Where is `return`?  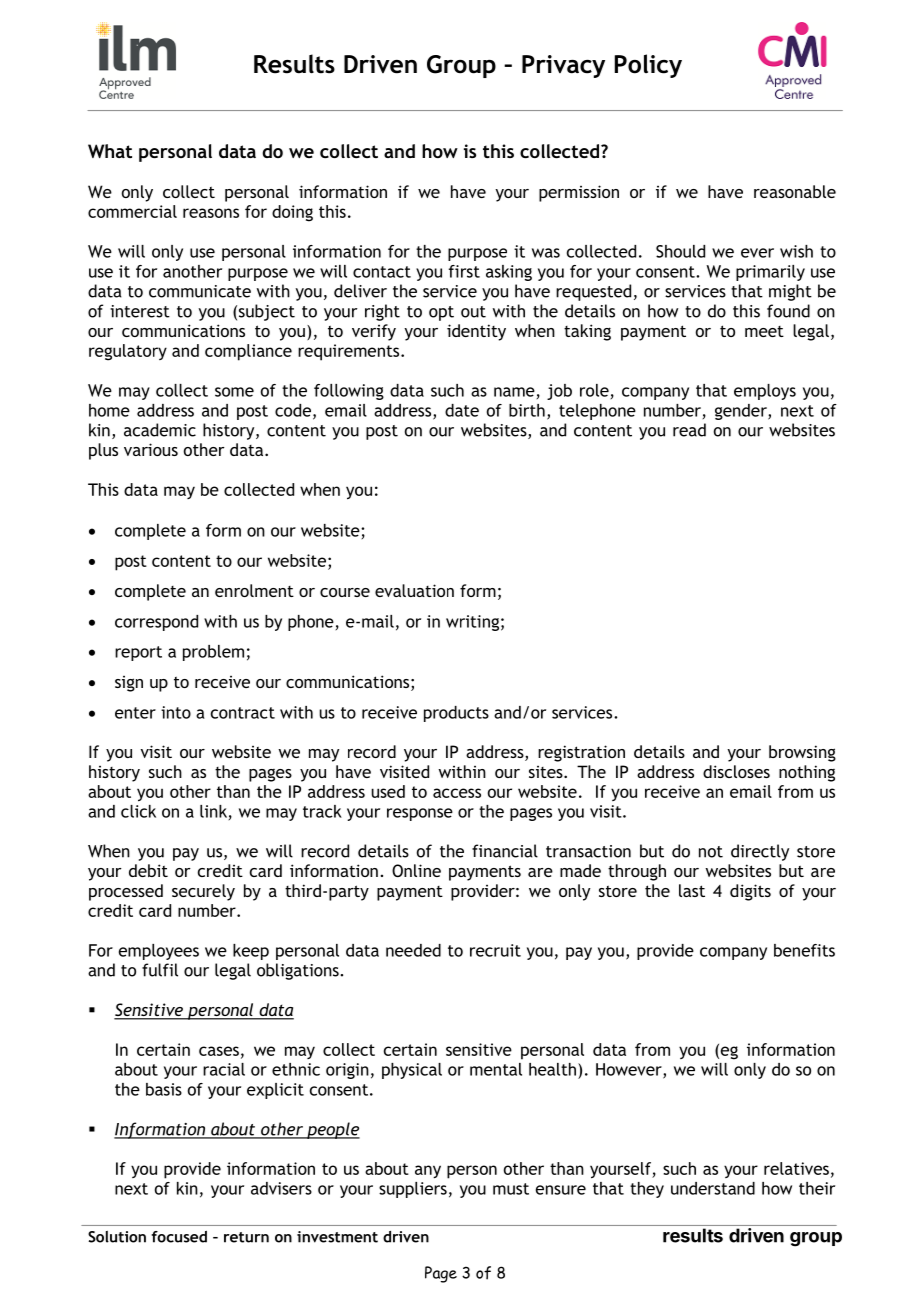 return is located at coordinates (246, 1237).
